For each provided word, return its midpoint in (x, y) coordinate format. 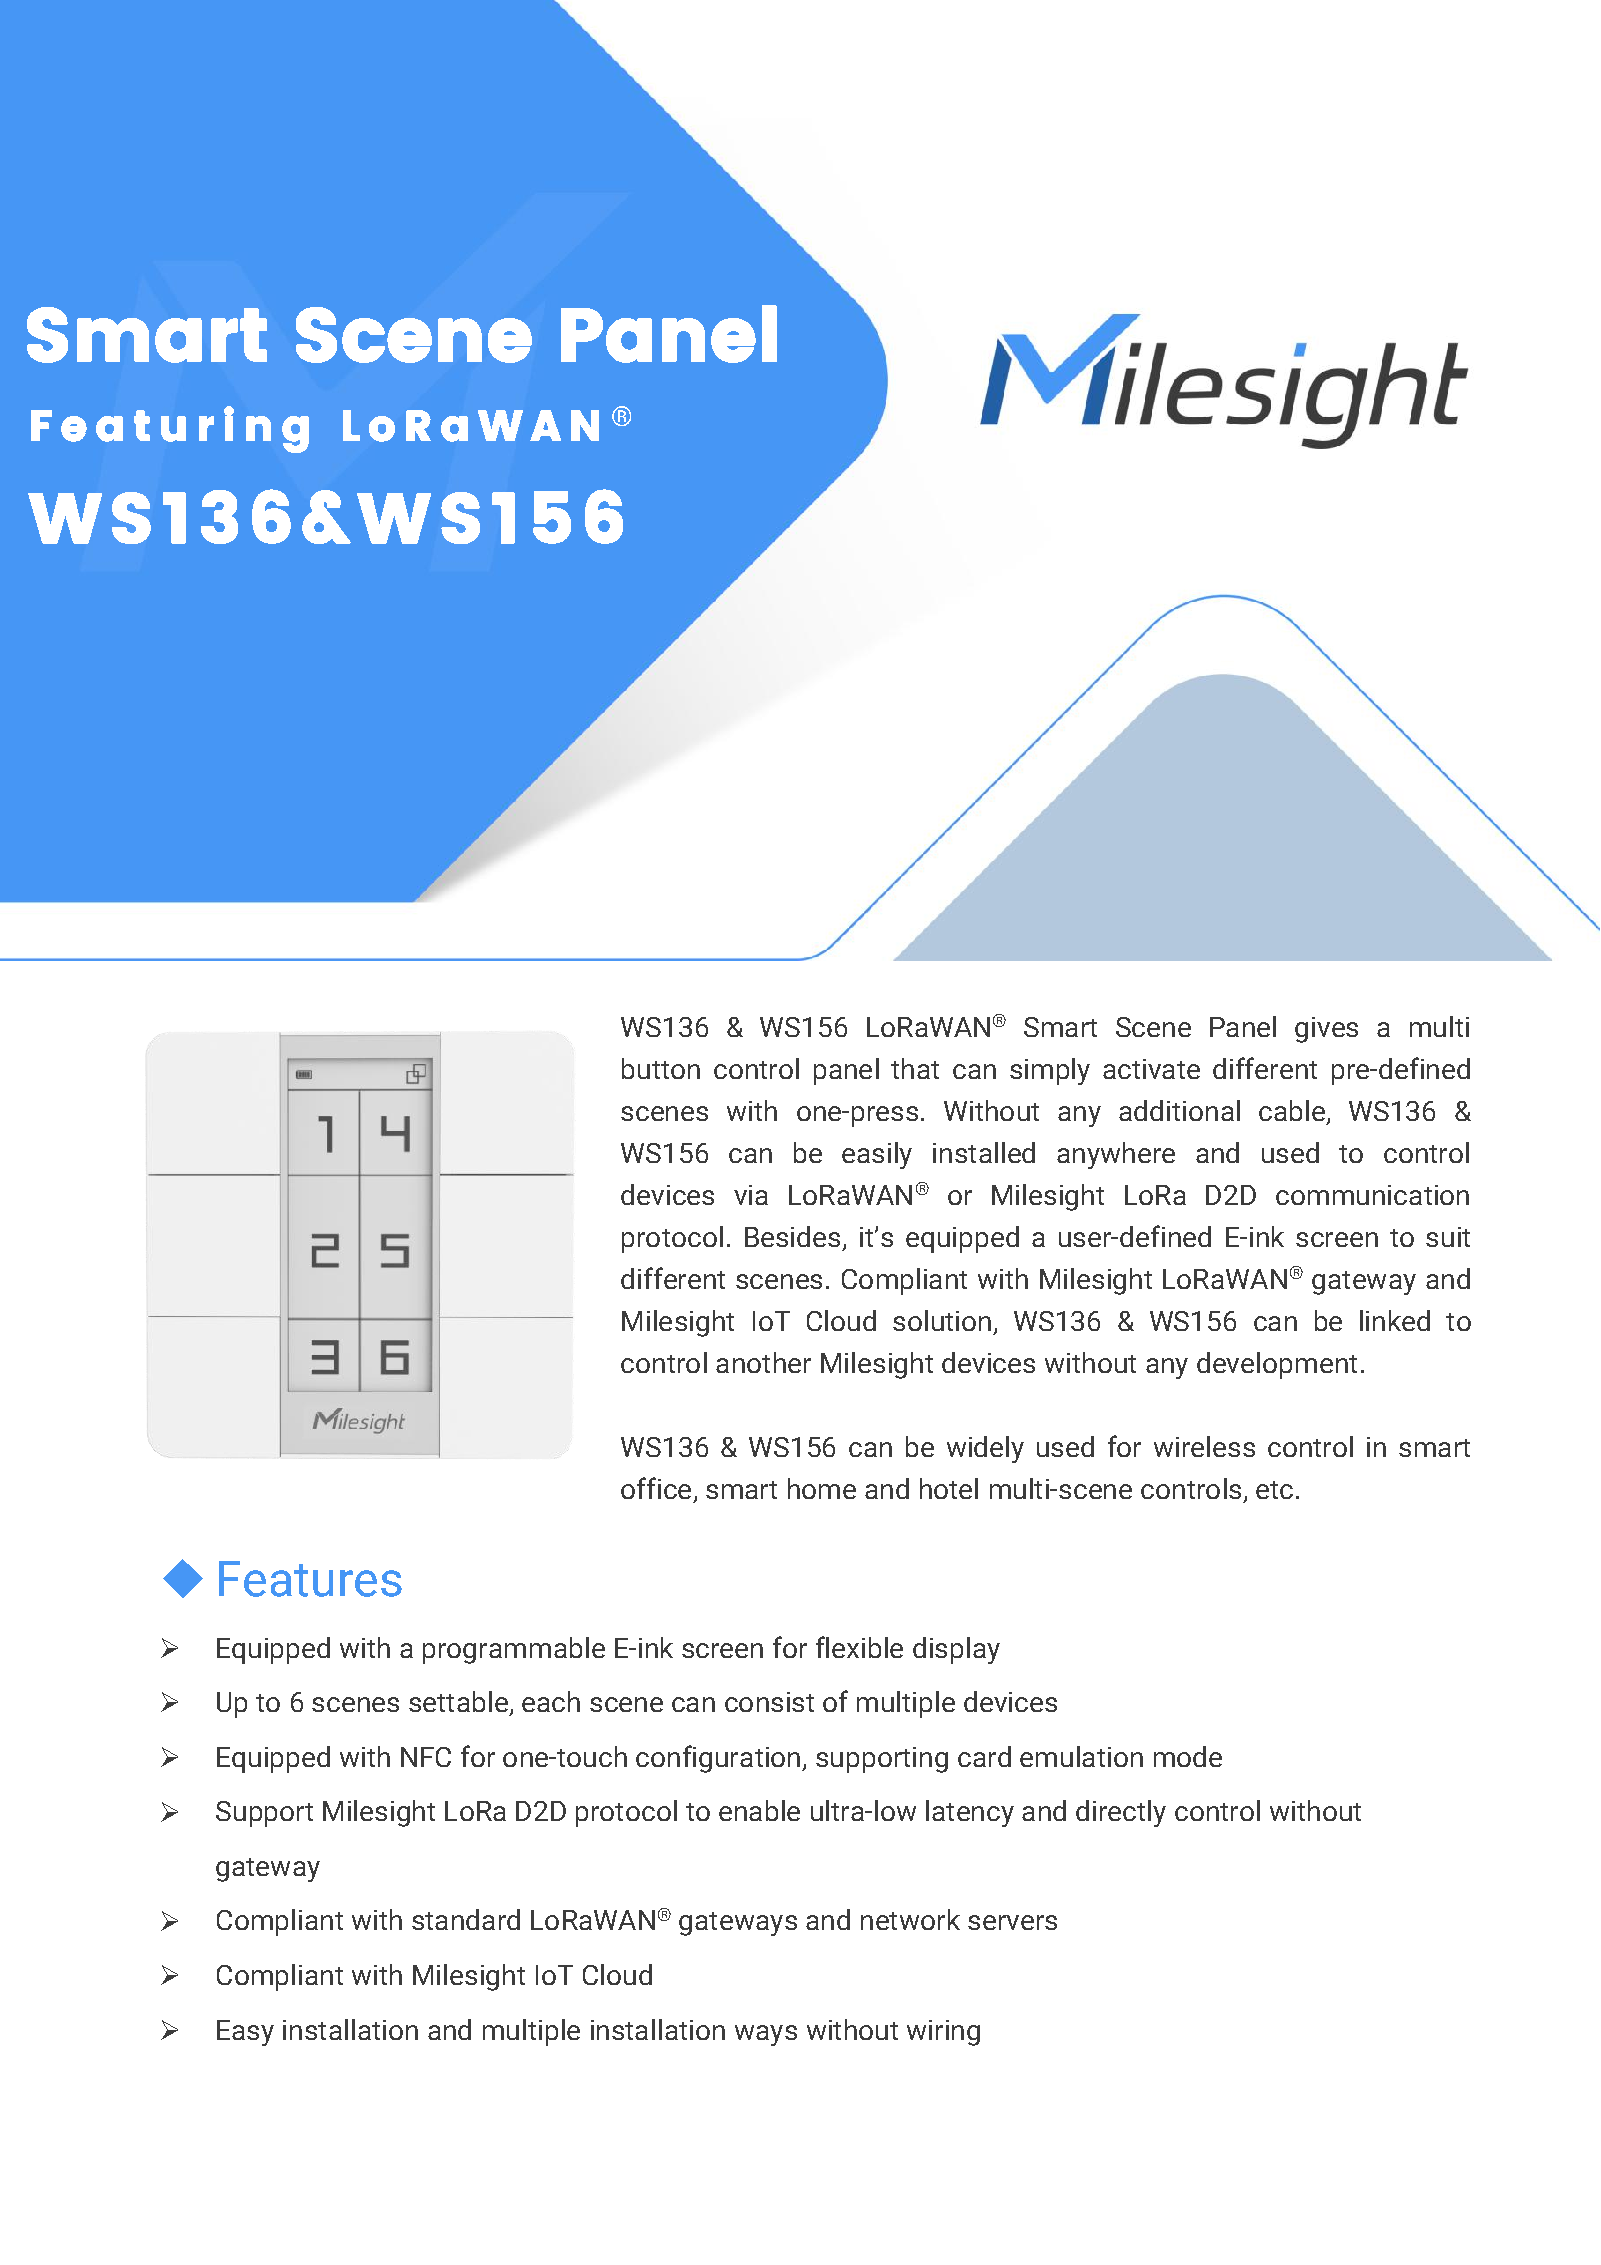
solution (942, 1320)
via (751, 1195)
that (915, 1068)
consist (769, 1702)
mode (1188, 1756)
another (763, 1362)
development (1277, 1365)
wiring (943, 2033)
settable (458, 1701)
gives (1326, 1030)
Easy (245, 2033)
